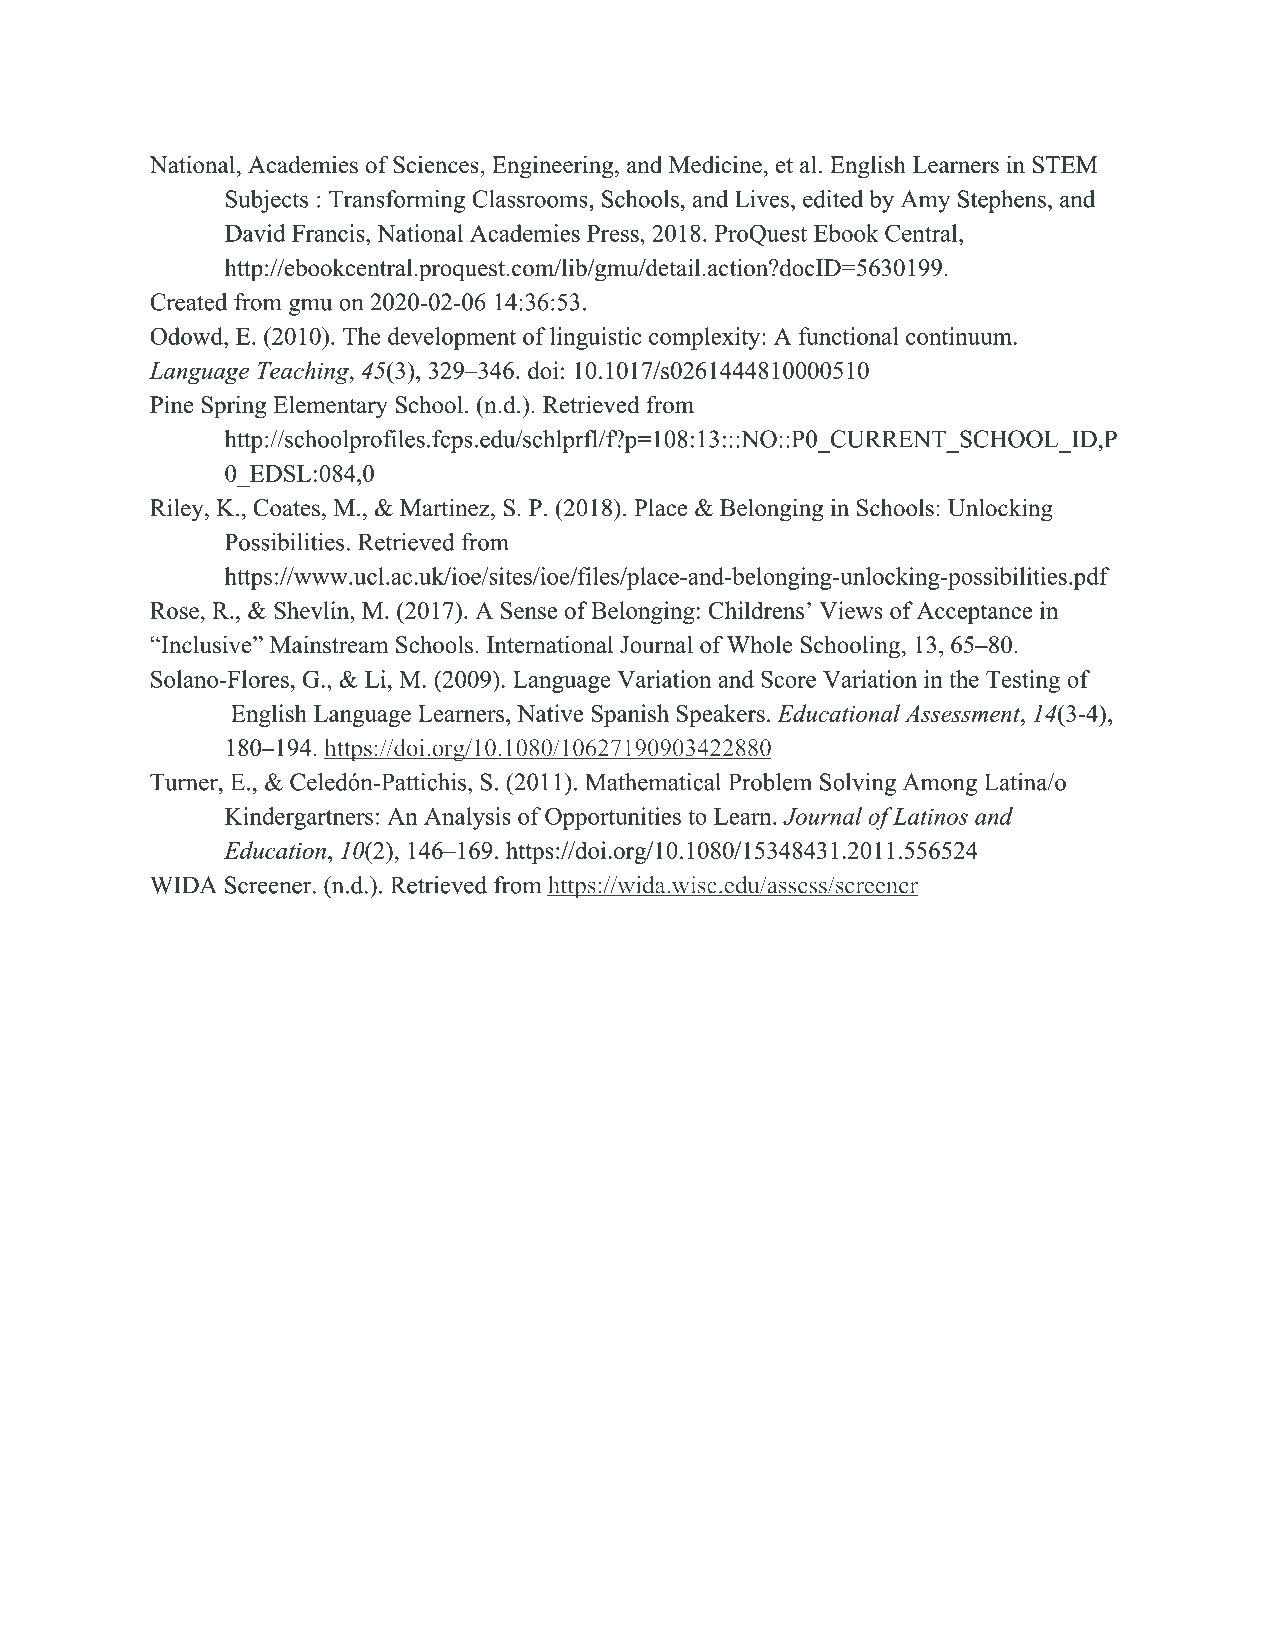 The height and width of the page is (1646, 1272). Describe the element at coordinates (446, 507) in the page. I see `Martinez` at that location.
